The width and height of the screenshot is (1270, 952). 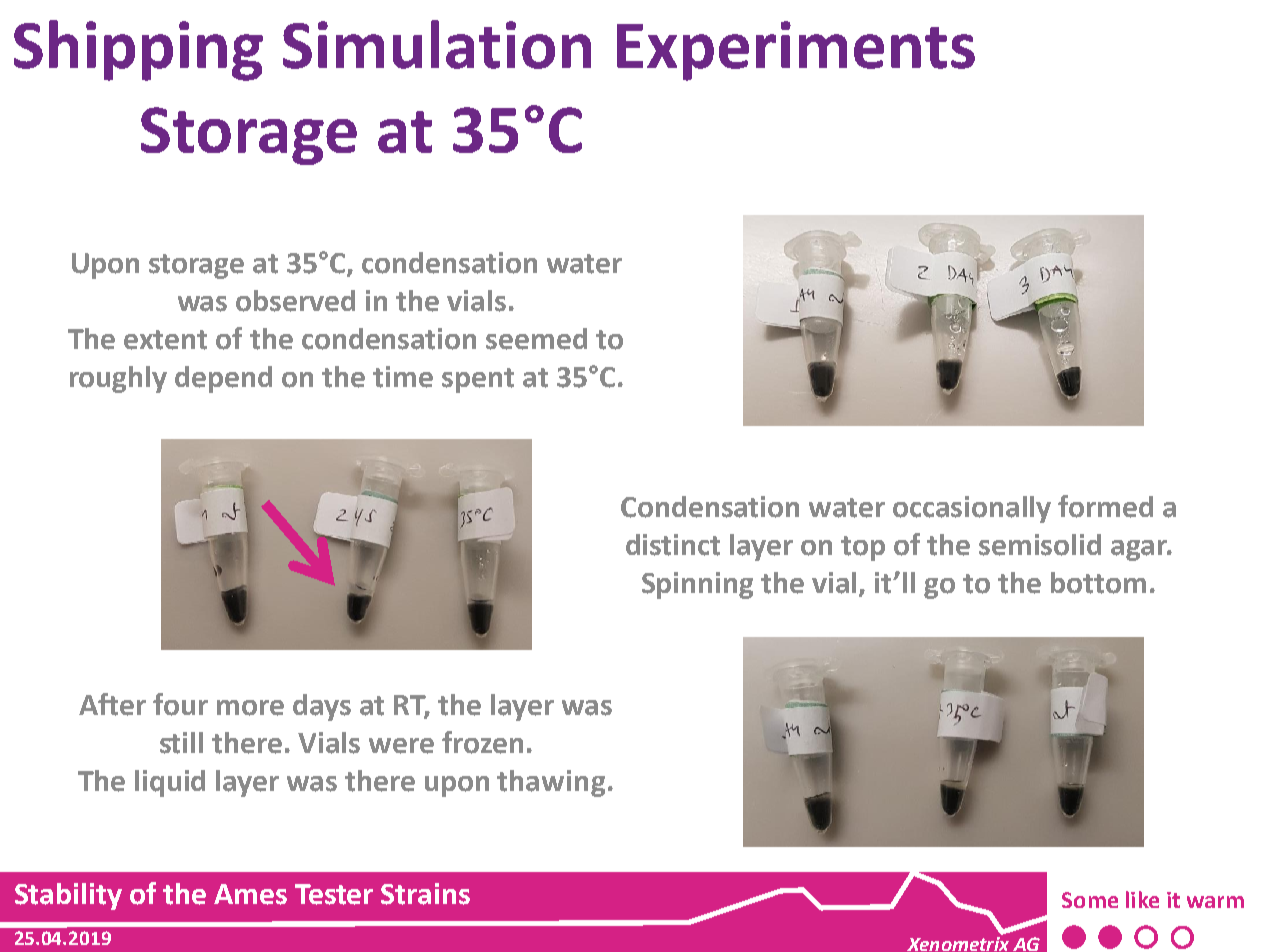 What do you see at coordinates (223, 379) in the screenshot?
I see `depend` at bounding box center [223, 379].
